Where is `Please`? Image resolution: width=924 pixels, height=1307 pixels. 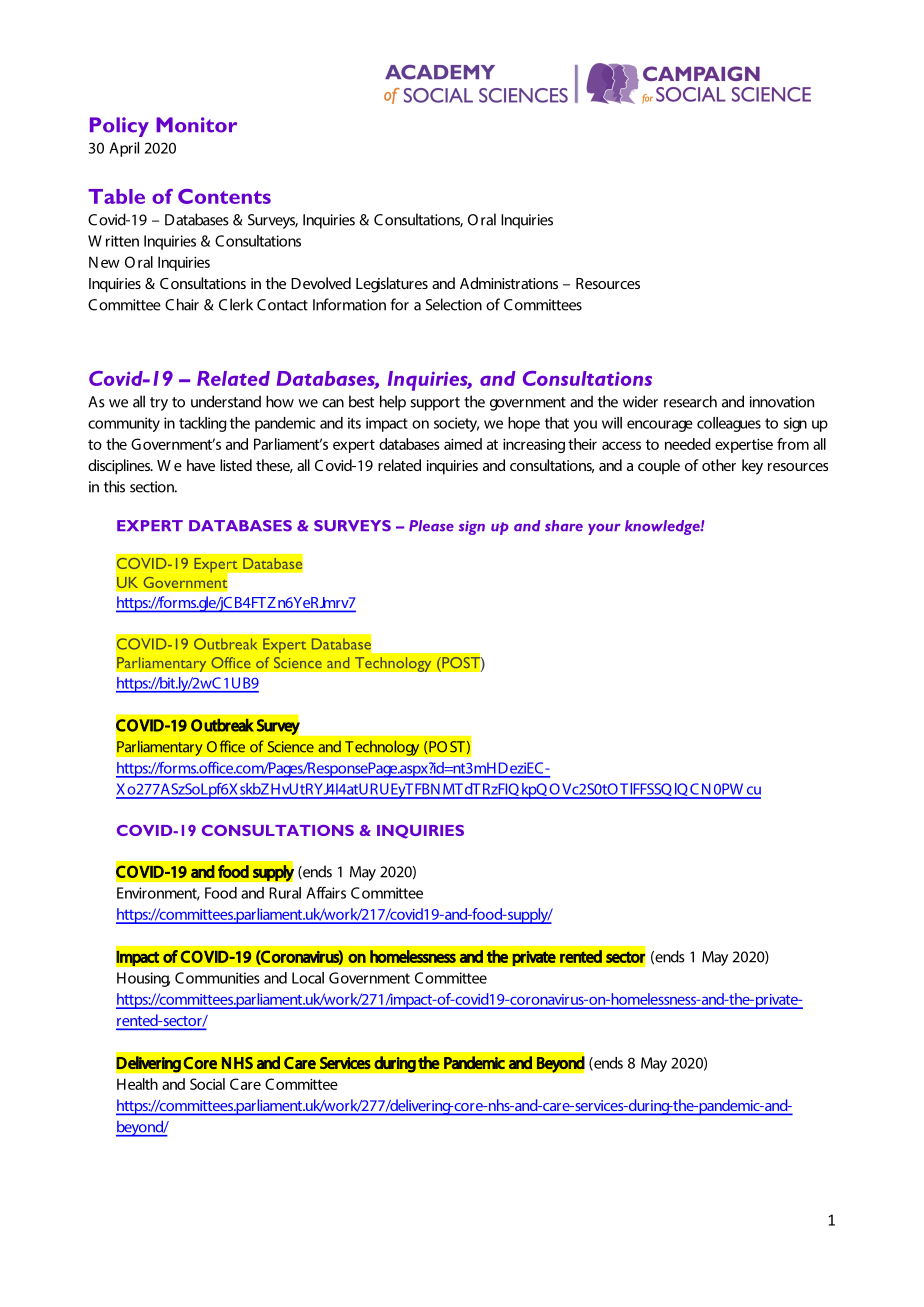 Please is located at coordinates (431, 526).
